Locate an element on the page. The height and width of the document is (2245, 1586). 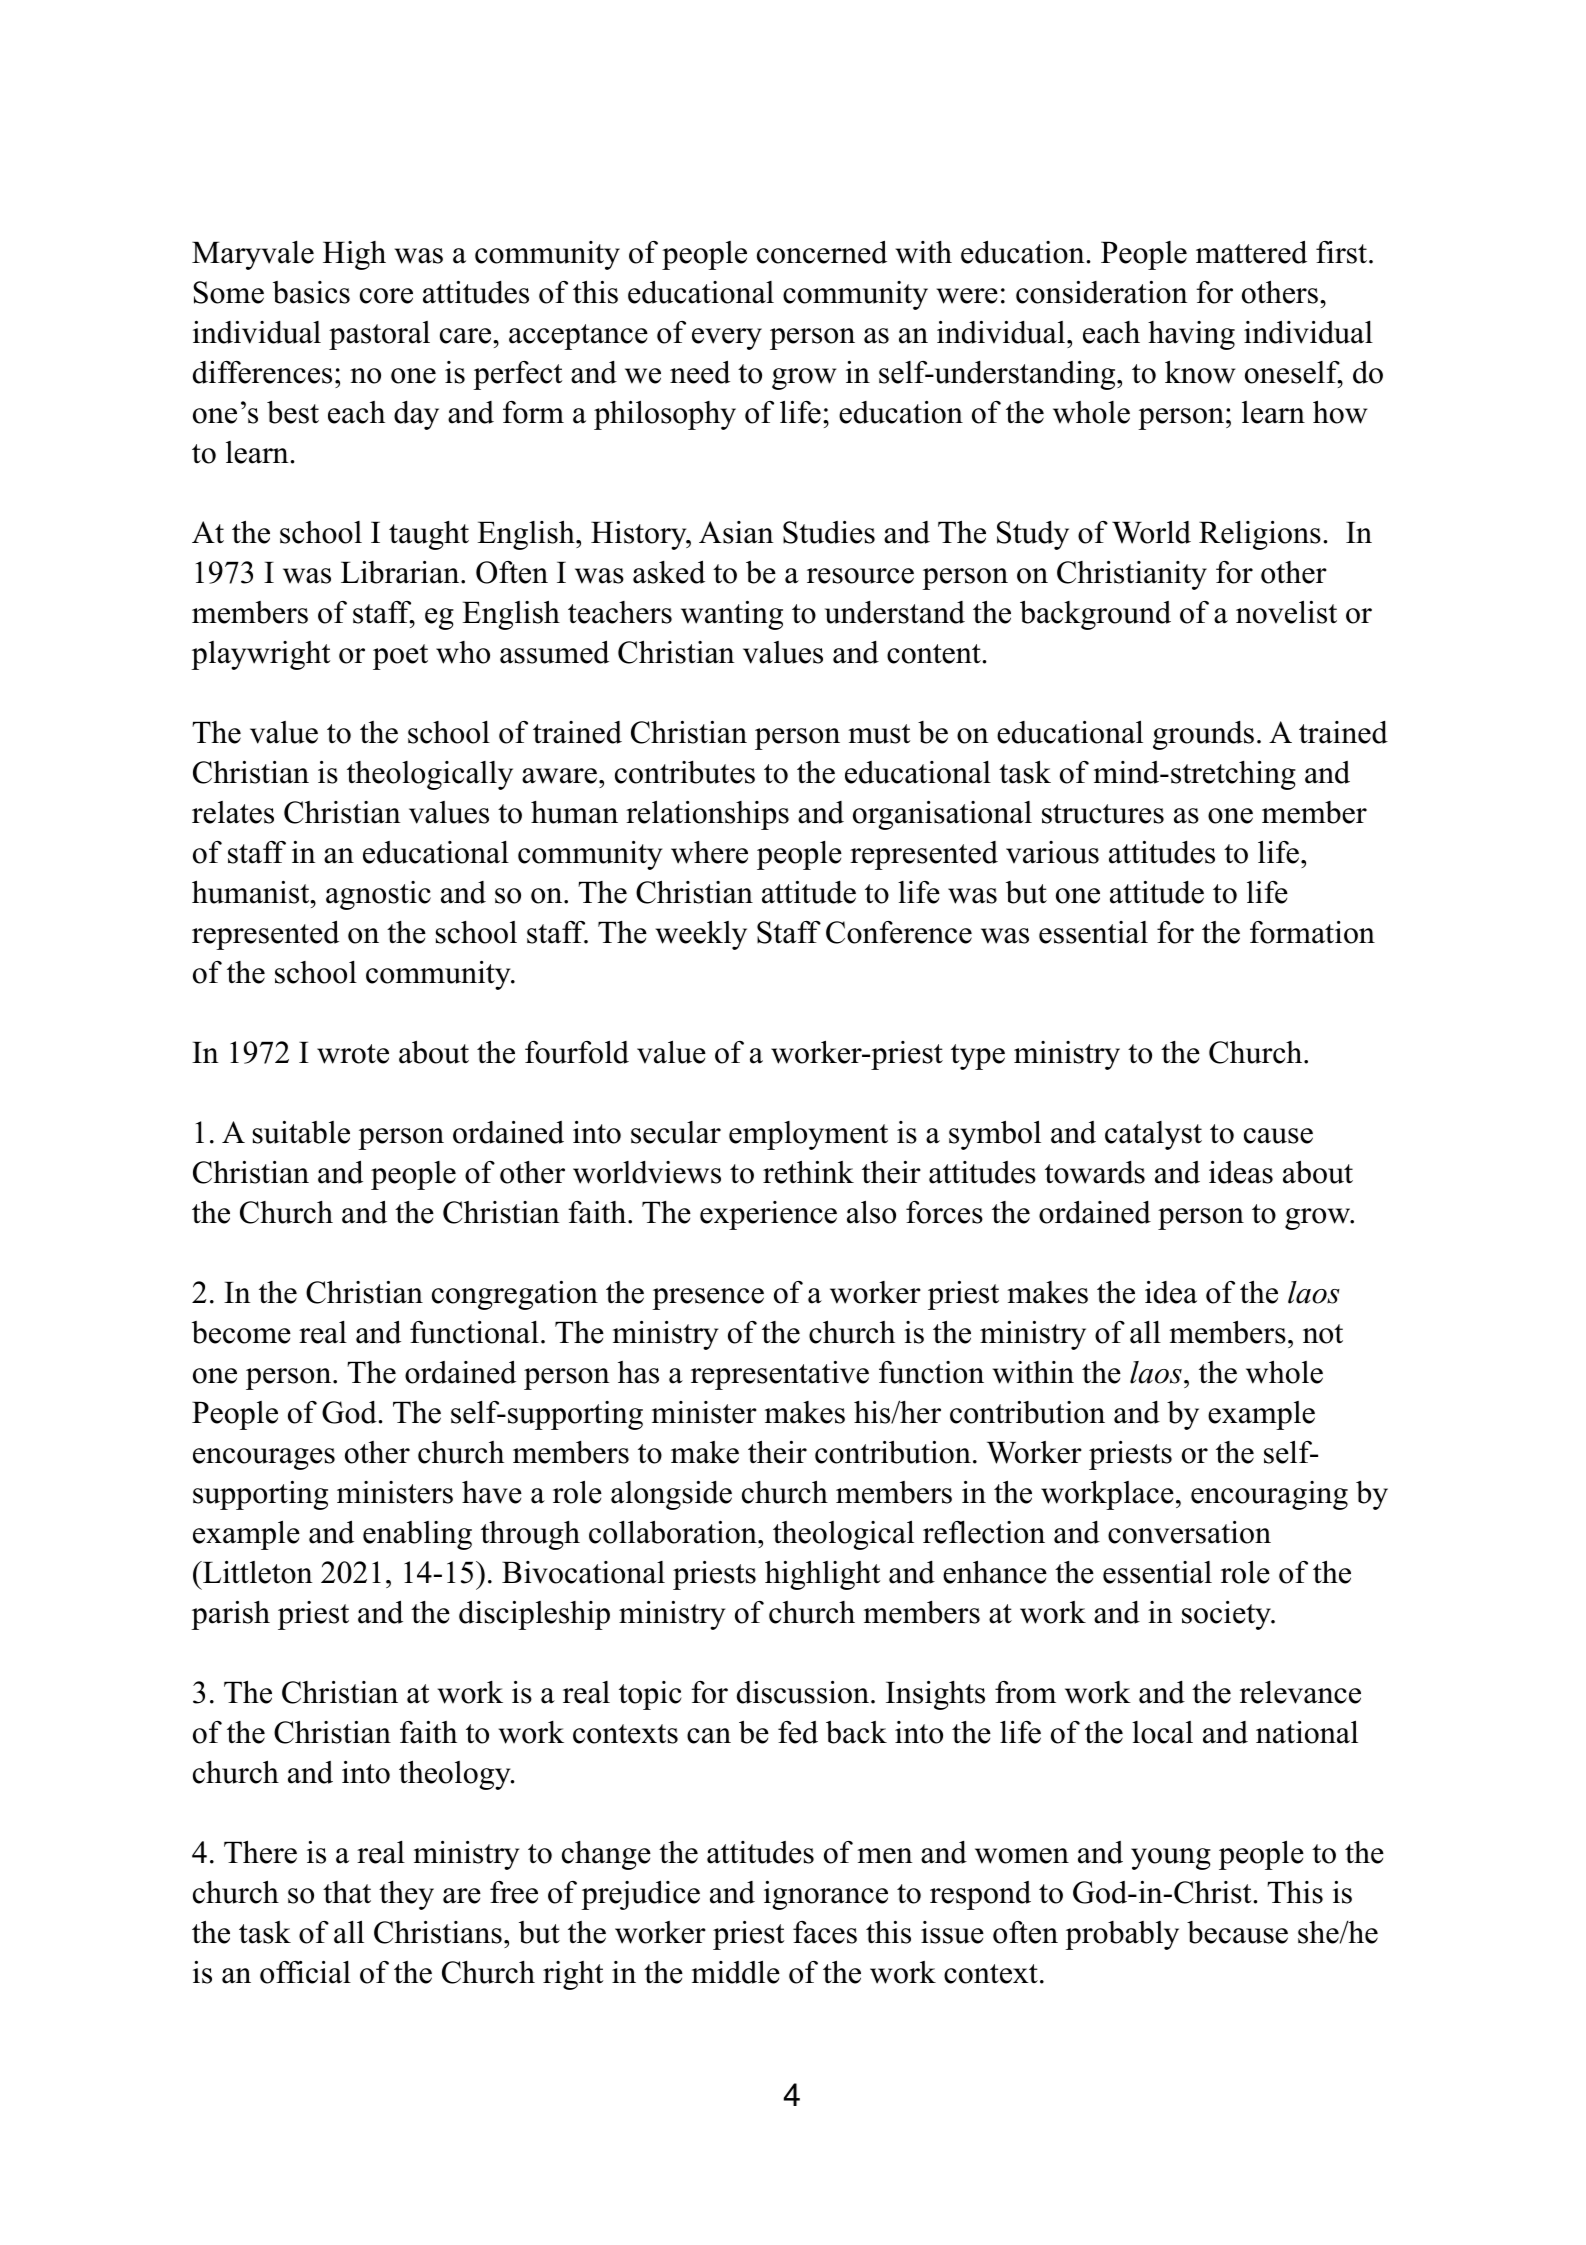
faces is located at coordinates (825, 1932).
